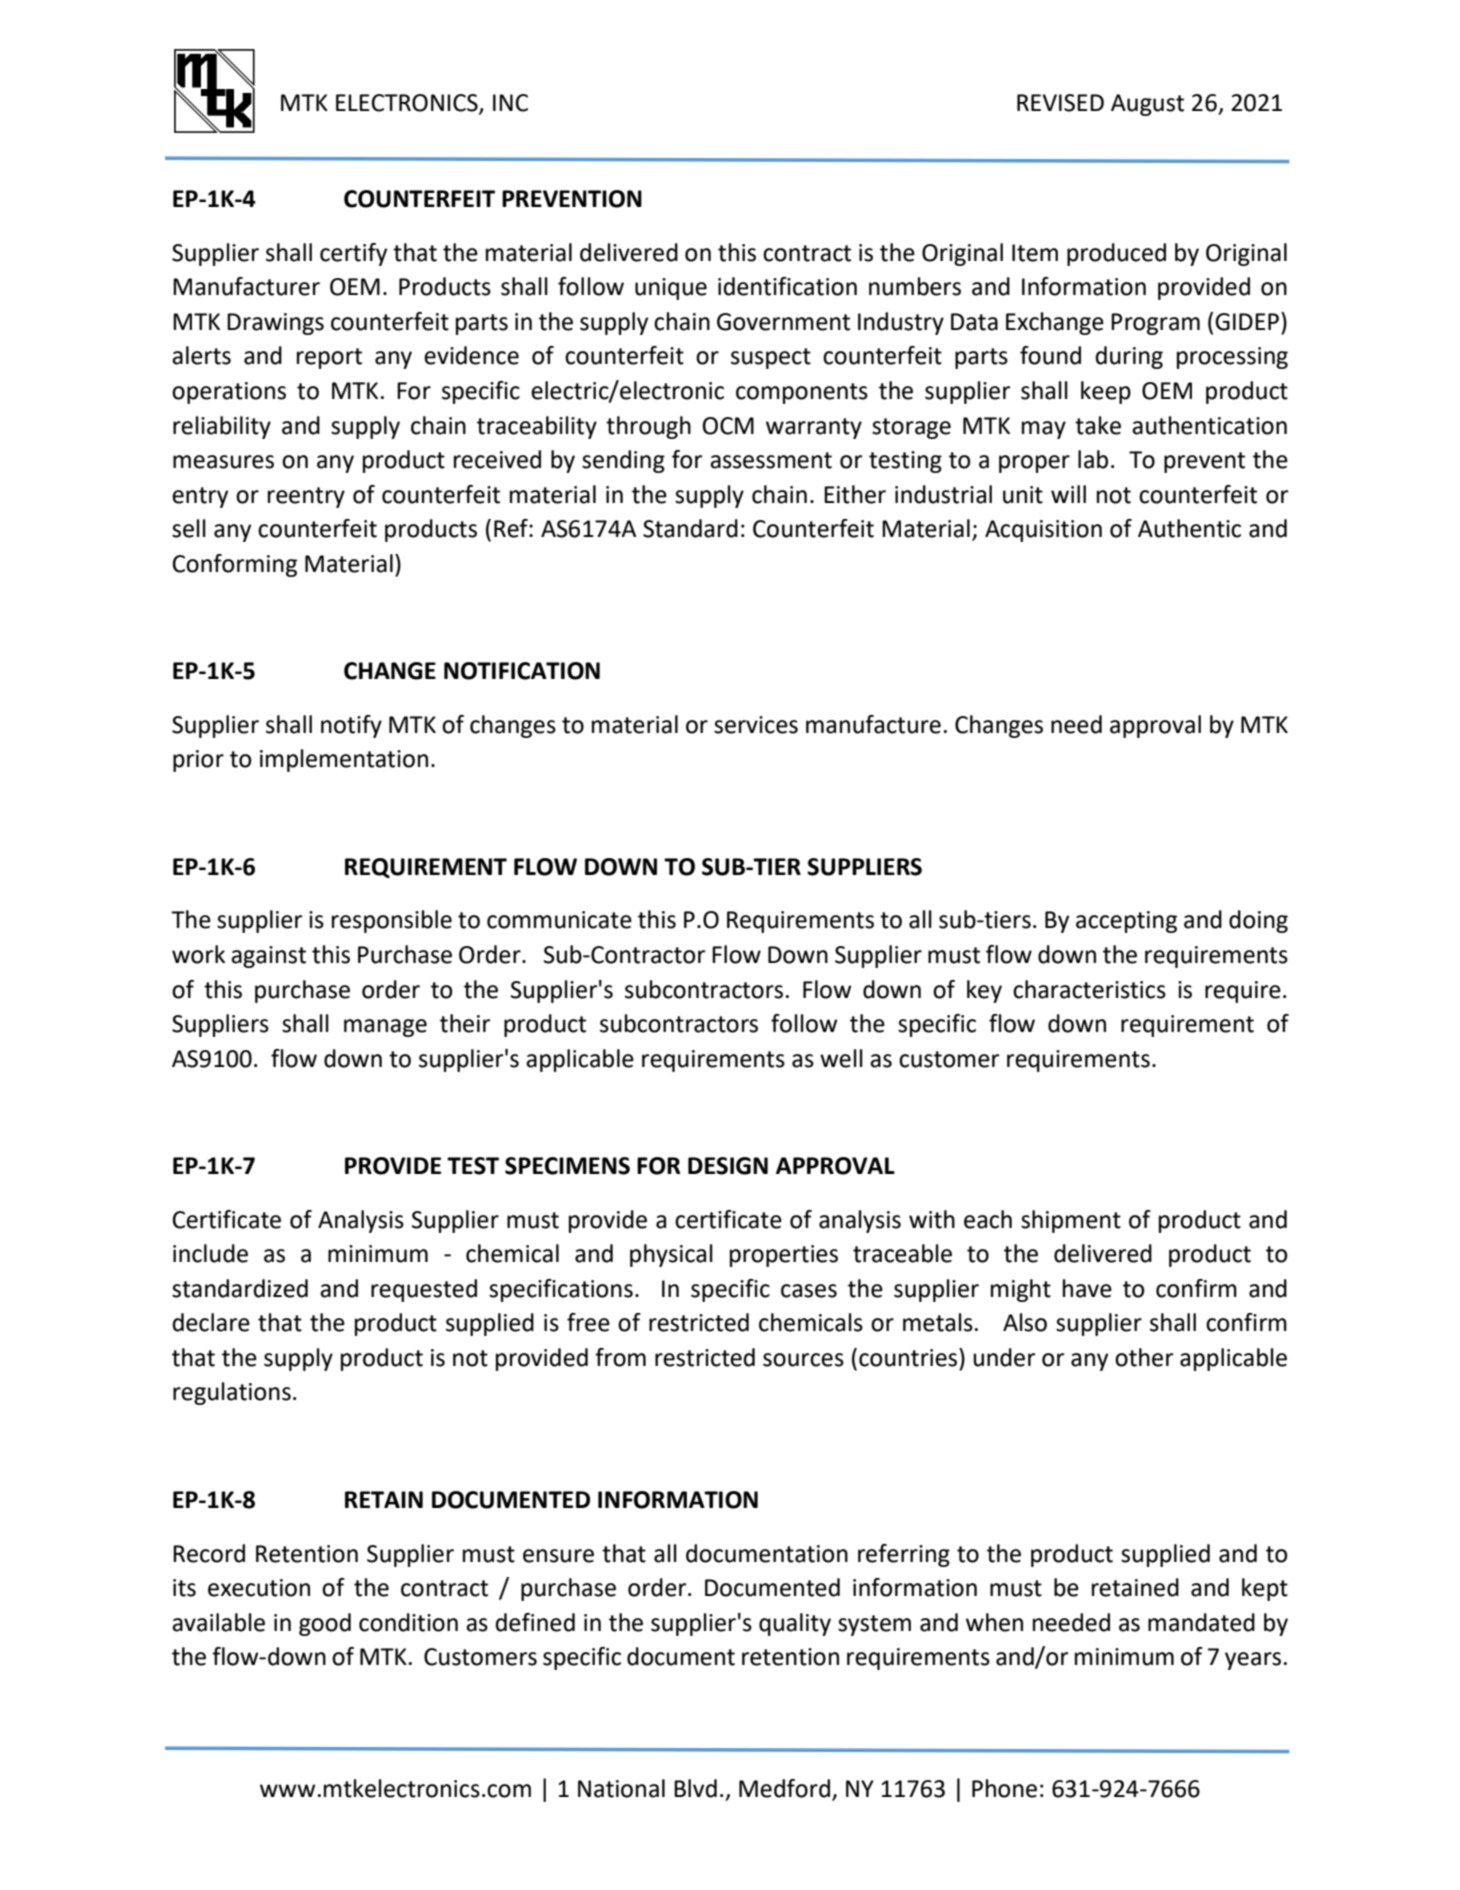 The width and height of the screenshot is (1460, 1890). Describe the element at coordinates (1126, 922) in the screenshot. I see `accepting` at that location.
